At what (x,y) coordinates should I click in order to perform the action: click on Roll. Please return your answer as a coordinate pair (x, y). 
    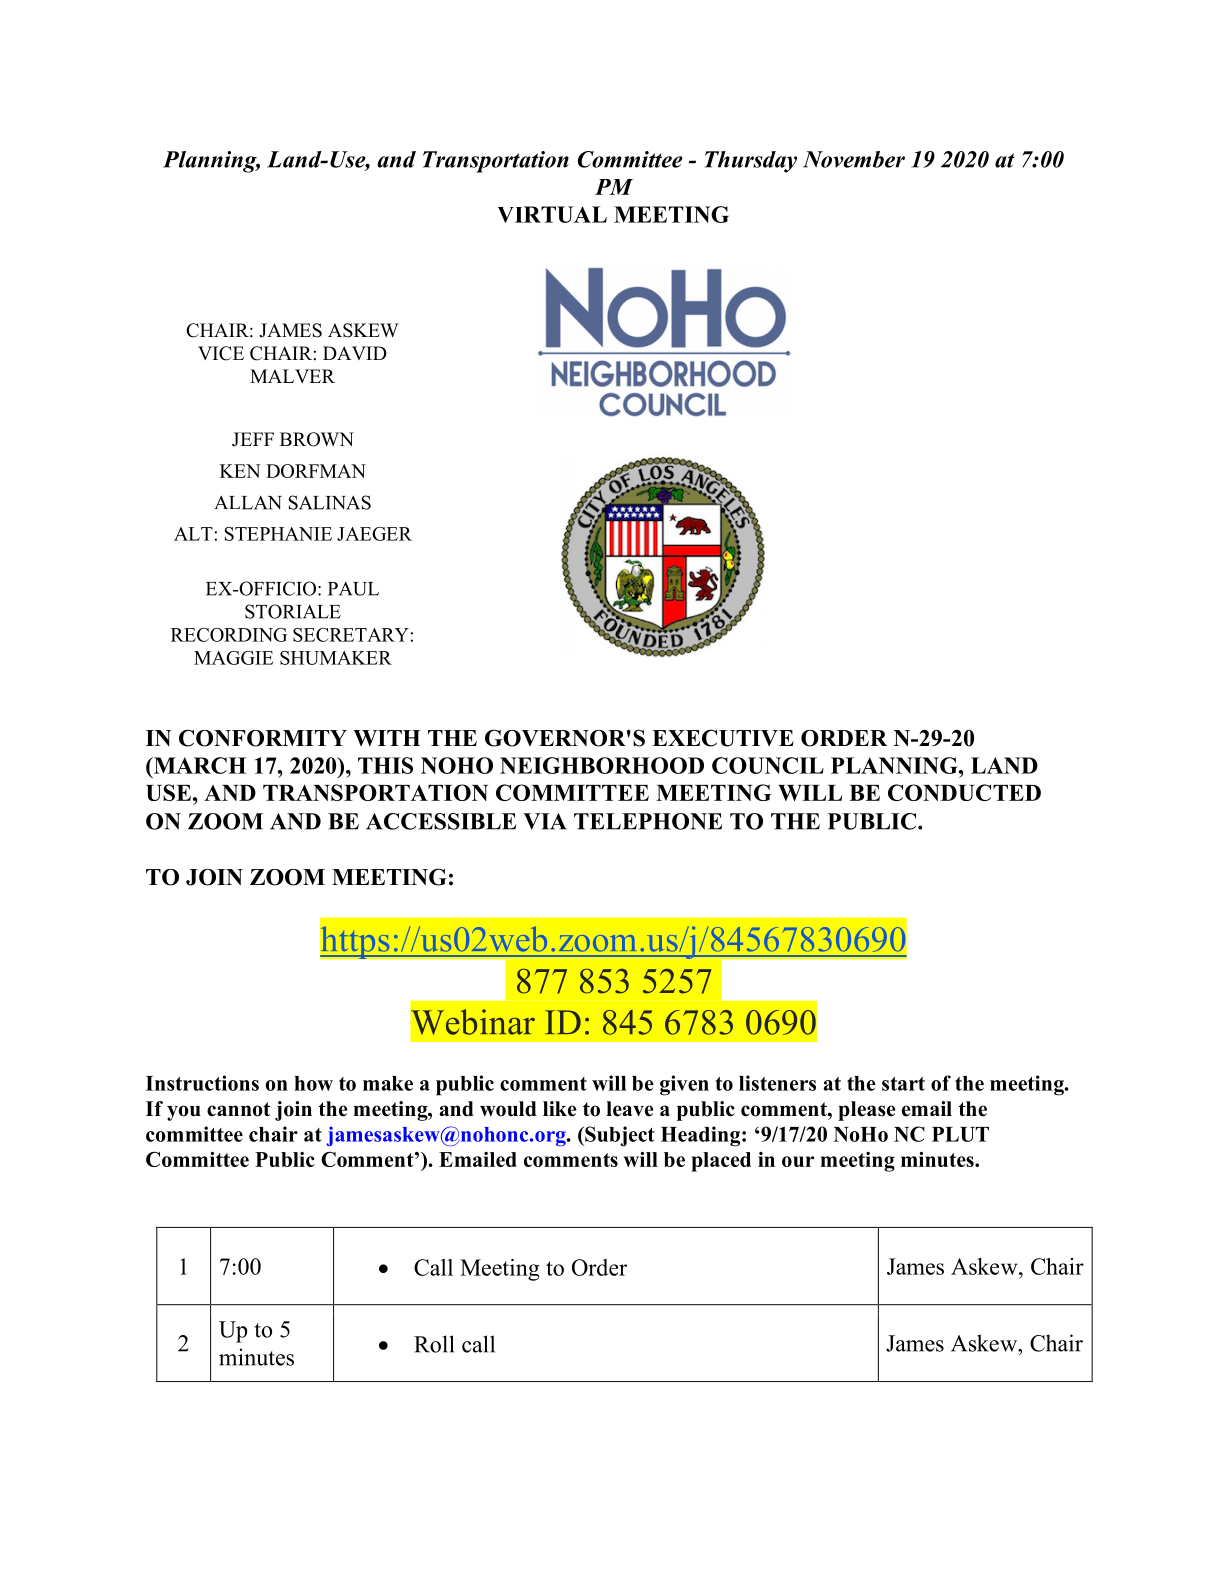
    Looking at the image, I should click on (434, 1344).
